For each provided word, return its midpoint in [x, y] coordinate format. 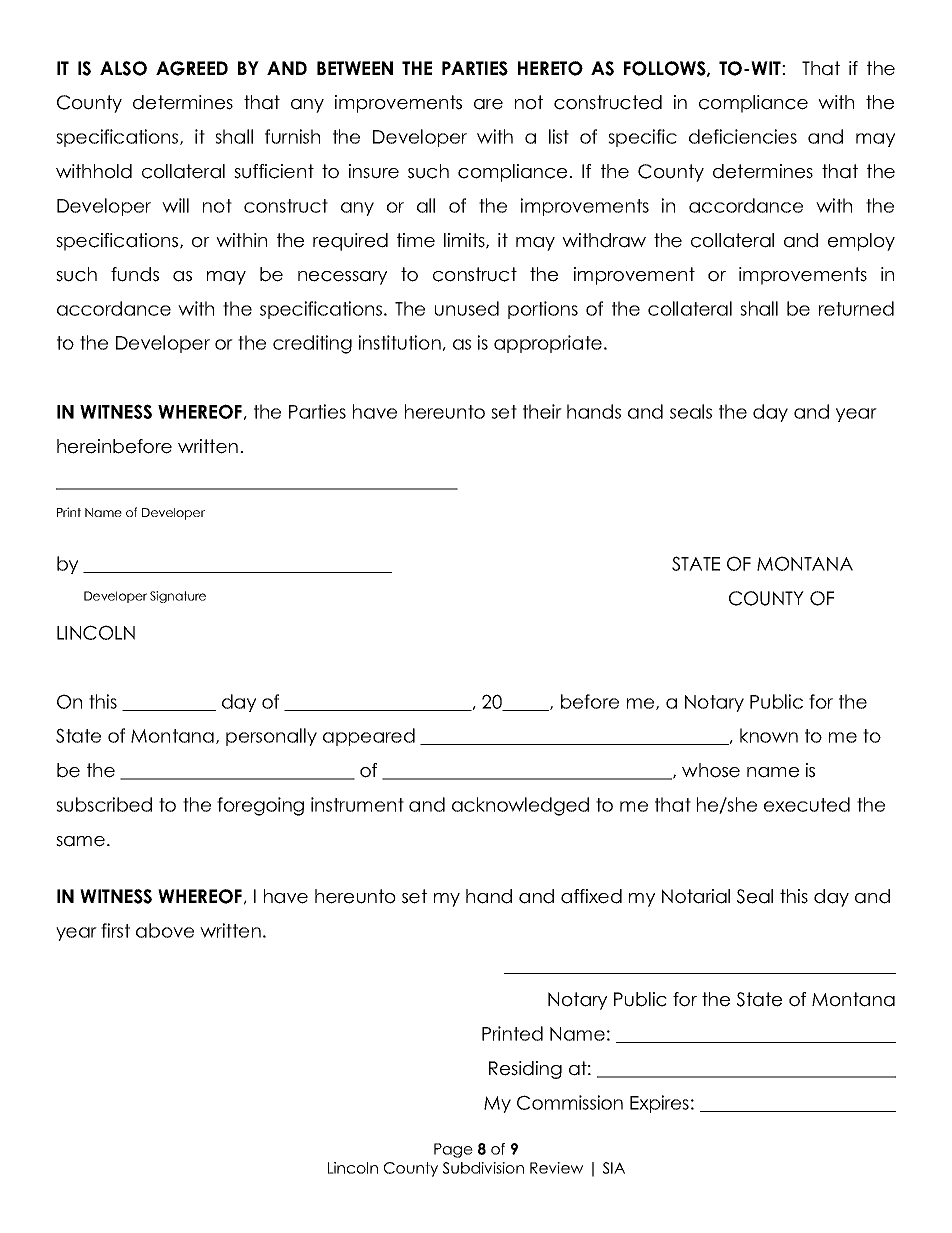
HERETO [550, 68]
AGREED [192, 68]
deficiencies [743, 136]
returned [856, 308]
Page [453, 1150]
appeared [369, 737]
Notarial [696, 896]
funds [135, 274]
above [165, 930]
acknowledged [520, 806]
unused [467, 308]
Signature [178, 597]
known [769, 735]
